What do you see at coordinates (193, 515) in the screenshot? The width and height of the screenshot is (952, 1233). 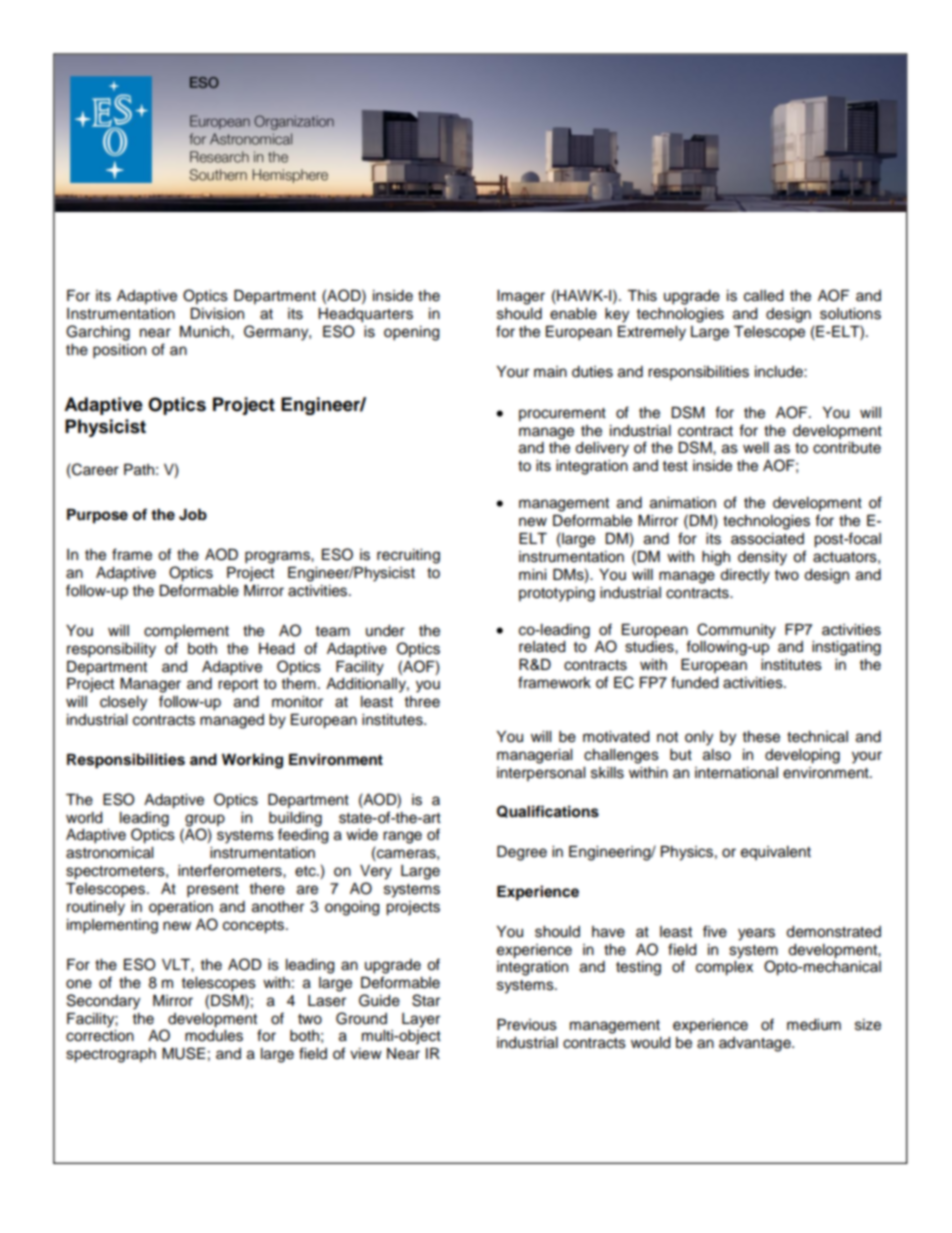 I see `Job` at bounding box center [193, 515].
